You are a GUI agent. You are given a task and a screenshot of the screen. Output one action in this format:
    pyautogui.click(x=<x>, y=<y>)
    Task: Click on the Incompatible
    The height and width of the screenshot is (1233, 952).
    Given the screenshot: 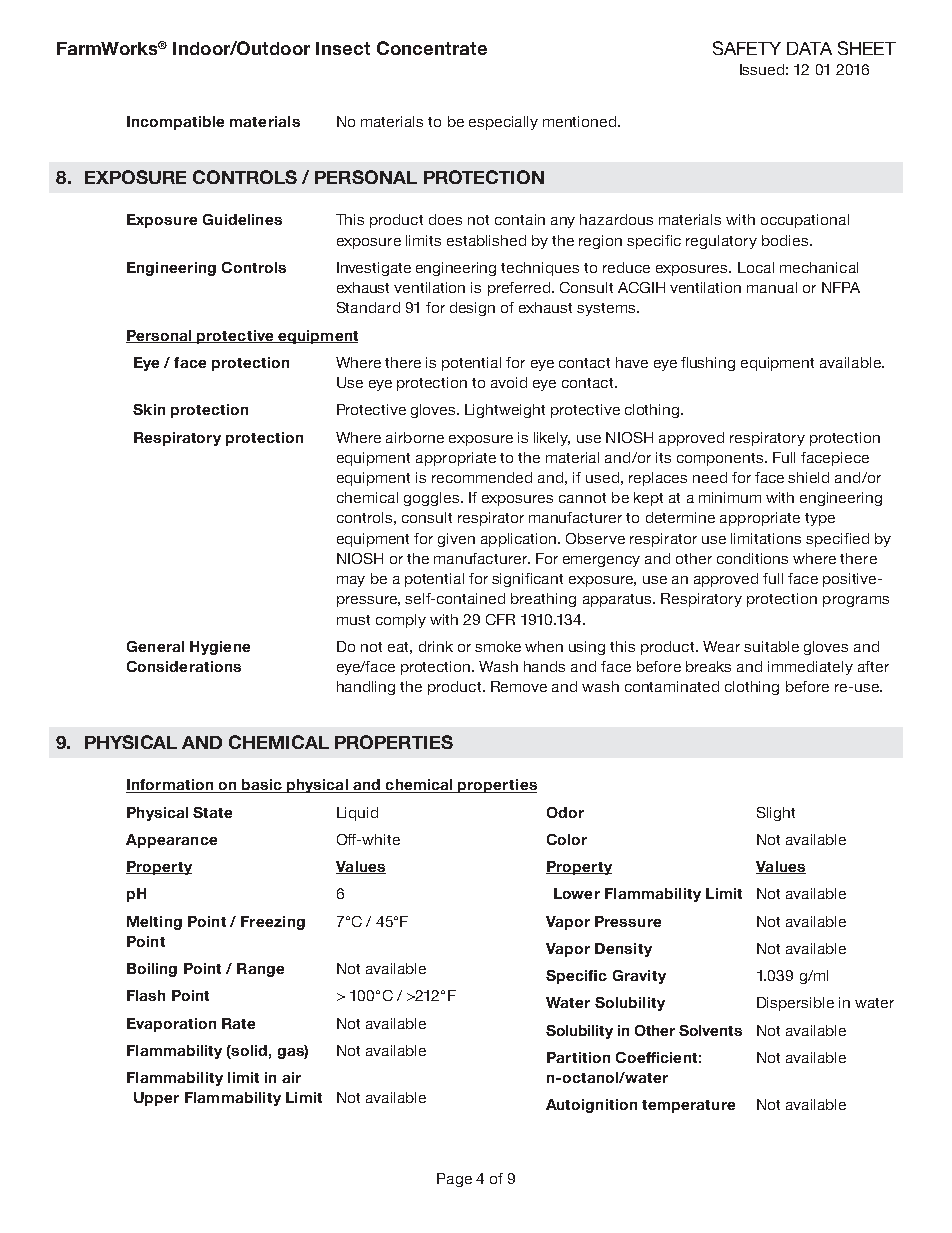 What is the action you would take?
    pyautogui.click(x=175, y=123)
